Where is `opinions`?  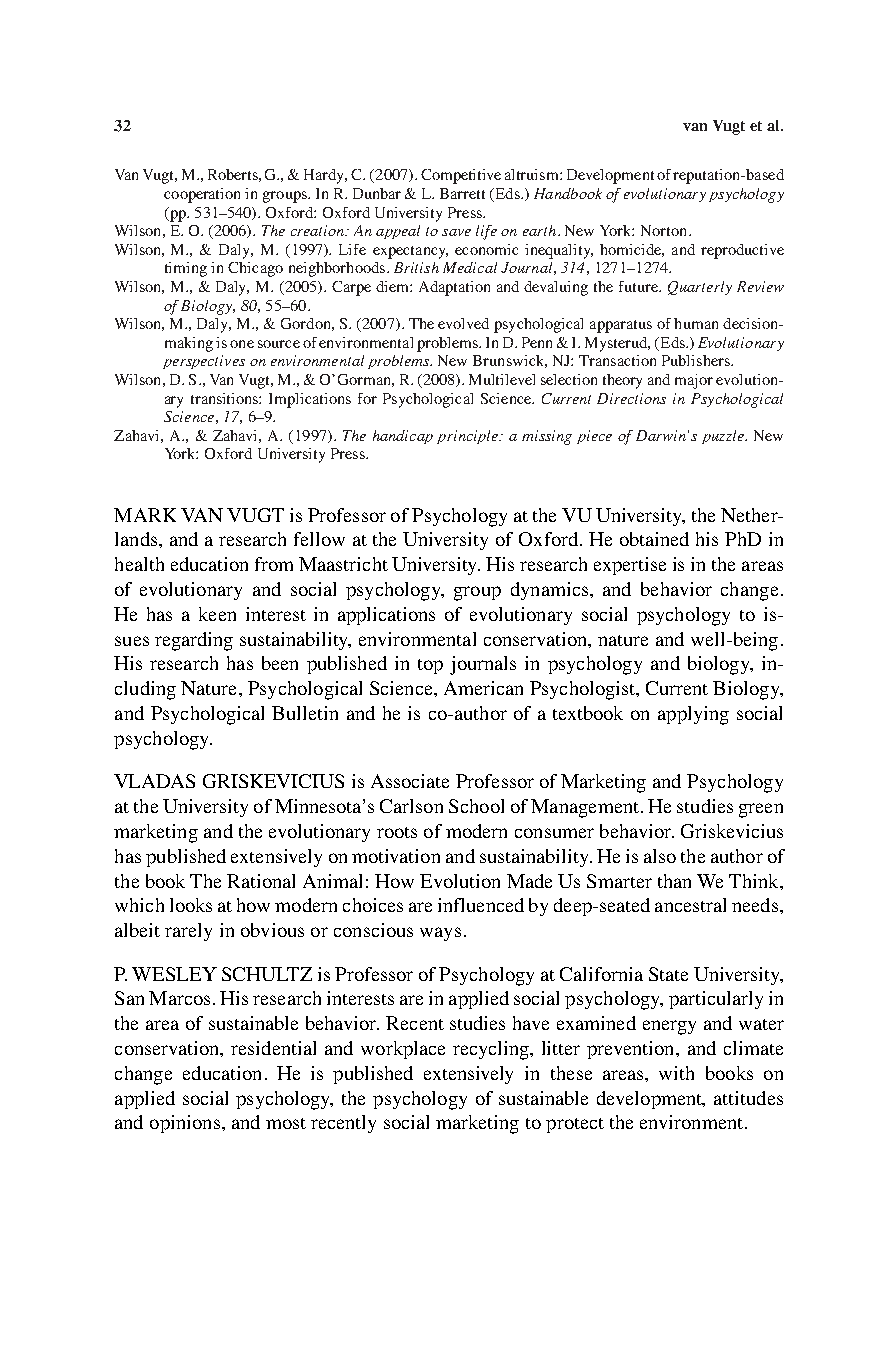
opinions is located at coordinates (185, 1124).
